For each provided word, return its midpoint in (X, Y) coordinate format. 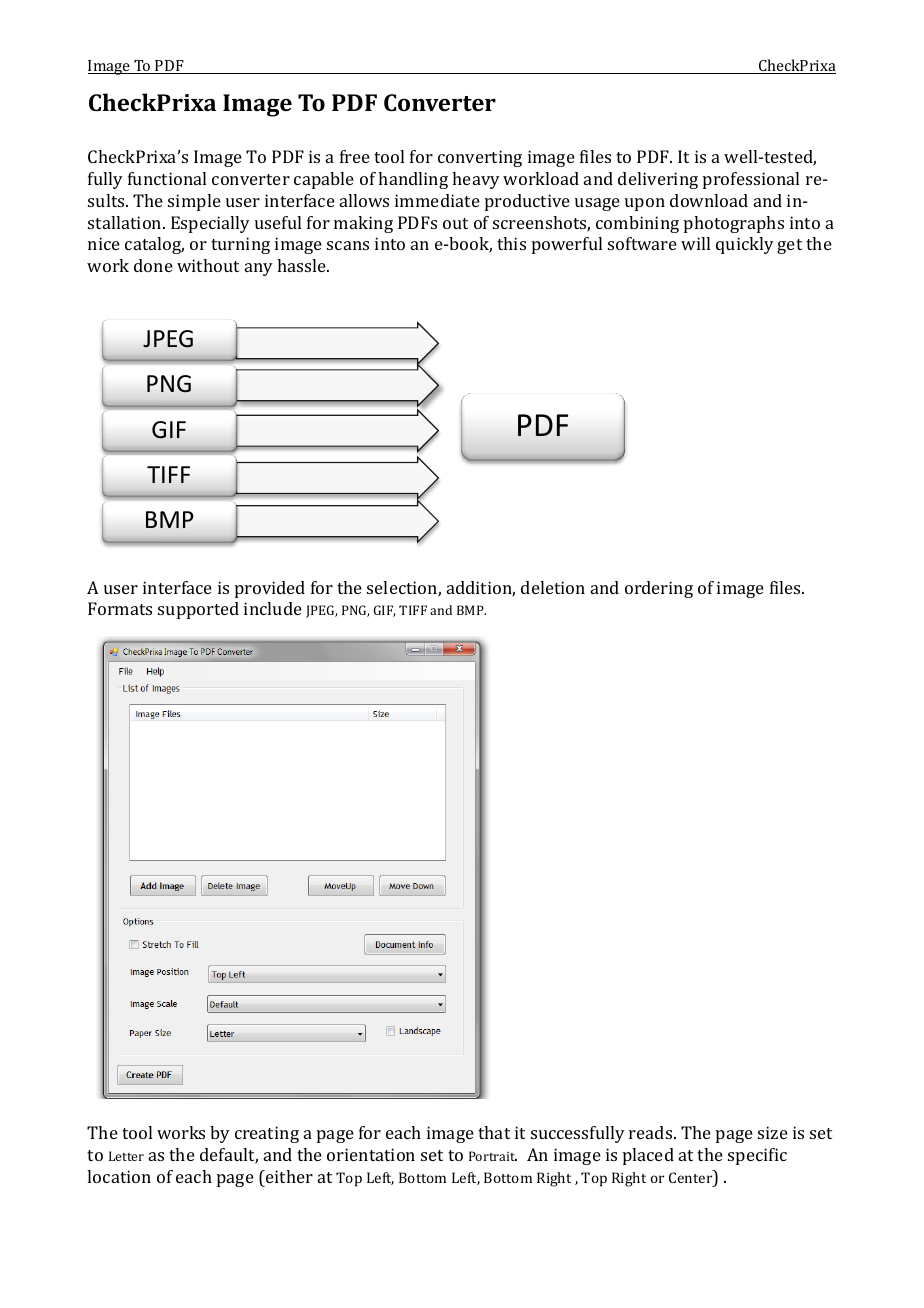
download (709, 200)
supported (198, 610)
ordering (659, 589)
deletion (553, 587)
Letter (126, 1156)
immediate (437, 200)
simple (194, 202)
